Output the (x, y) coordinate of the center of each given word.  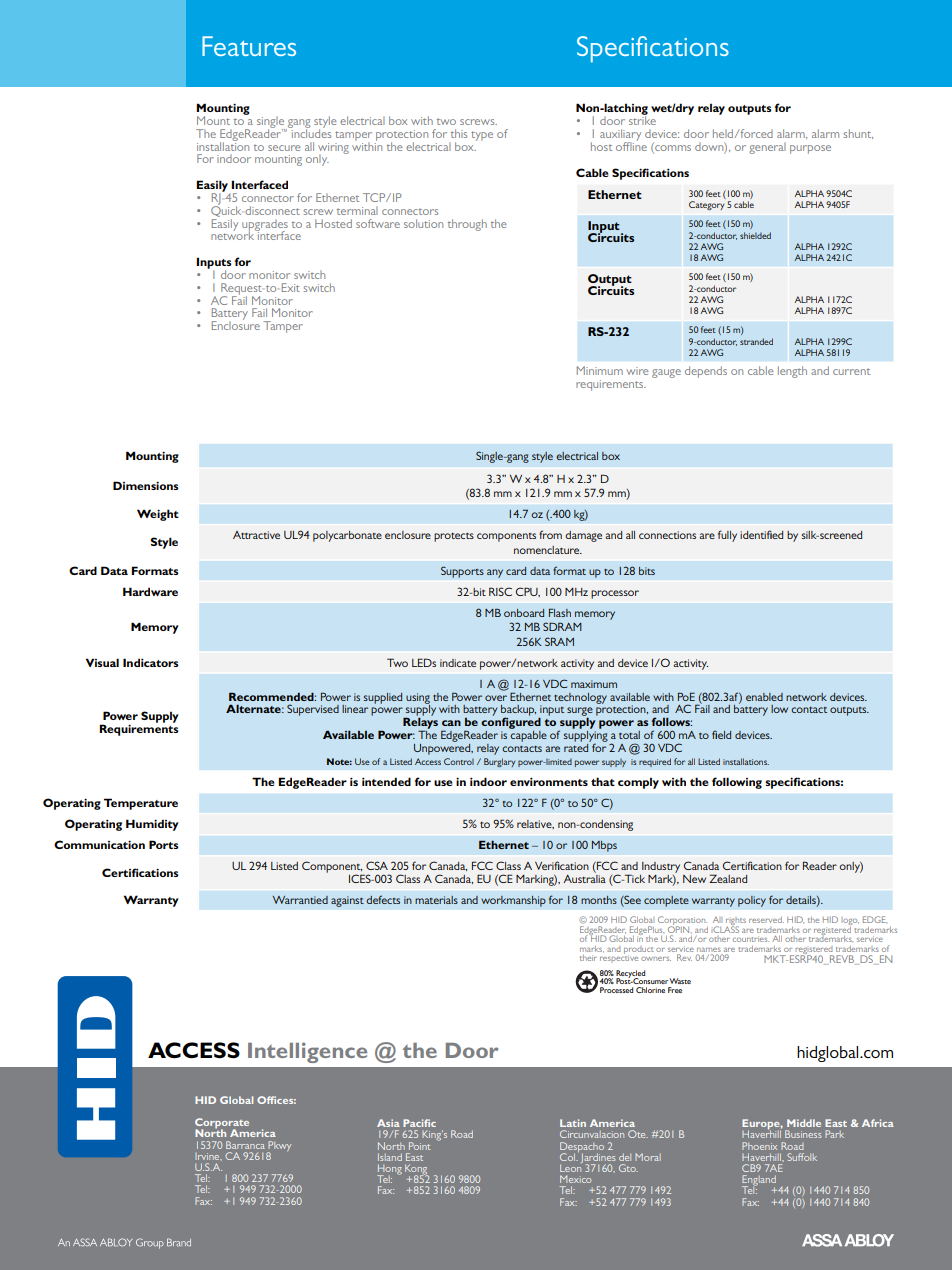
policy (752, 901)
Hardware (150, 591)
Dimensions (146, 485)
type (482, 136)
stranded (756, 341)
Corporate (222, 1124)
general (767, 148)
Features (249, 46)
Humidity (152, 825)
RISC (500, 591)
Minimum (600, 370)
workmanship (513, 901)
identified (761, 534)
